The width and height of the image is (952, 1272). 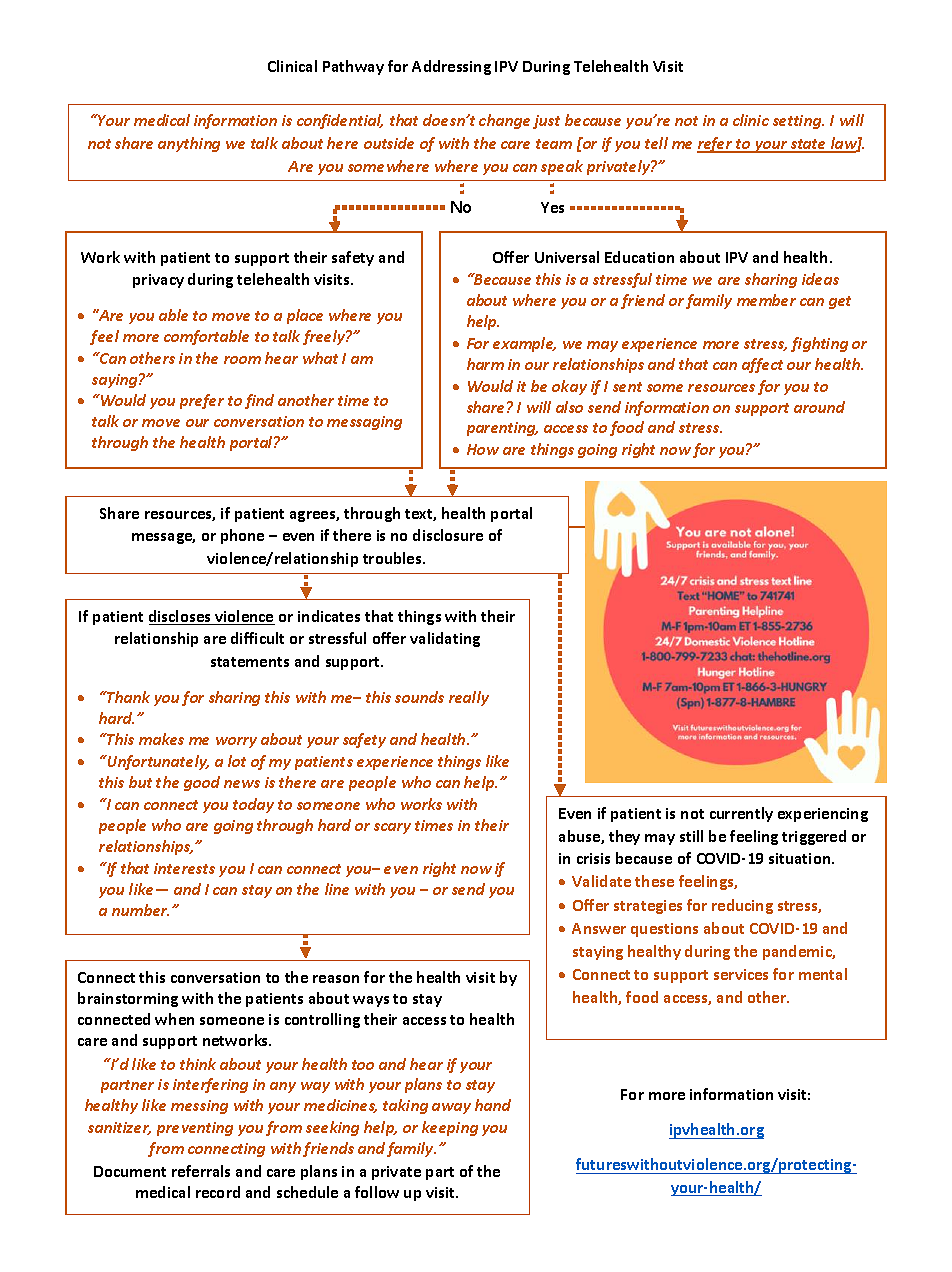 I want to click on change, so click(x=504, y=121).
